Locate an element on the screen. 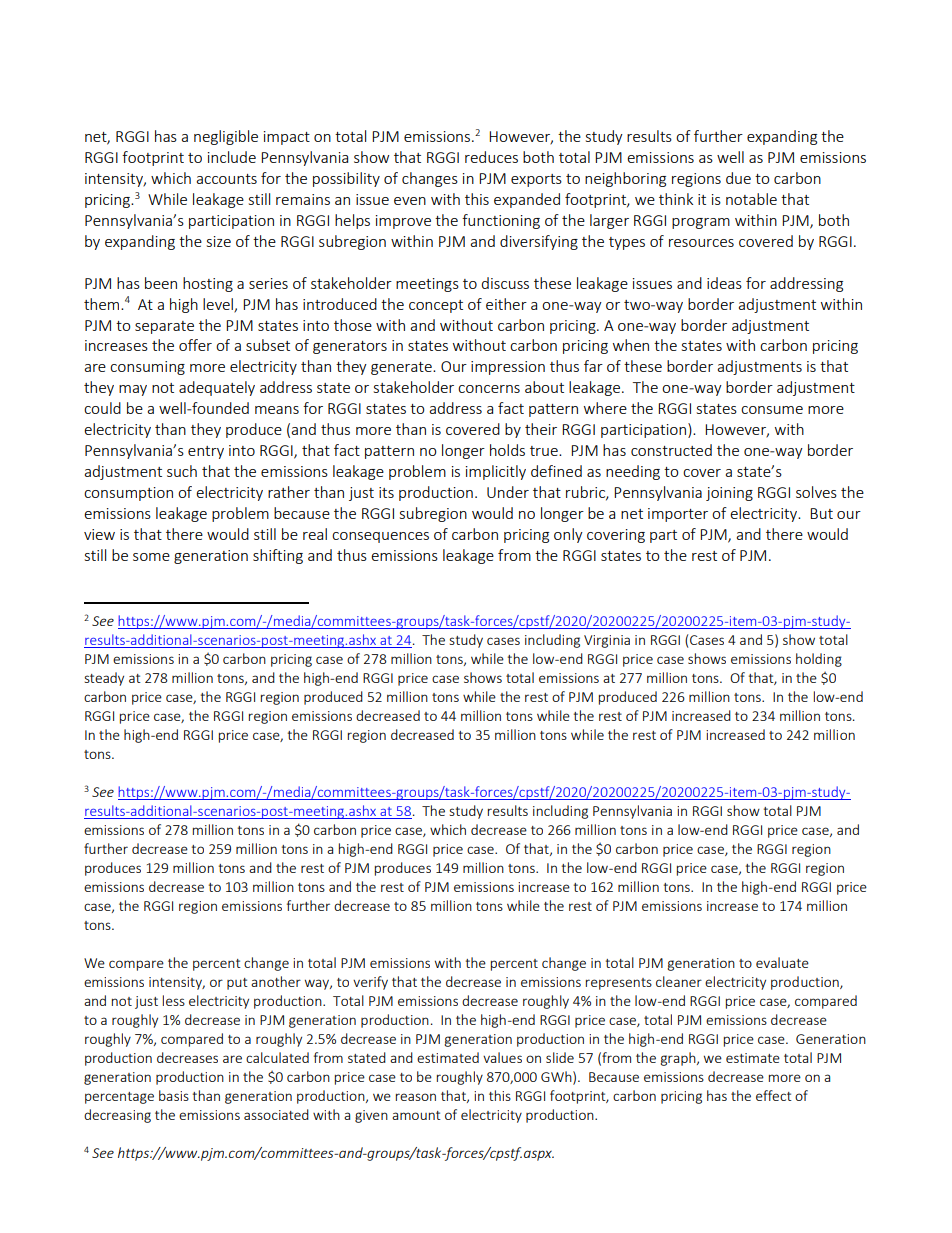 The width and height of the screenshot is (952, 1233). reduces is located at coordinates (491, 157).
